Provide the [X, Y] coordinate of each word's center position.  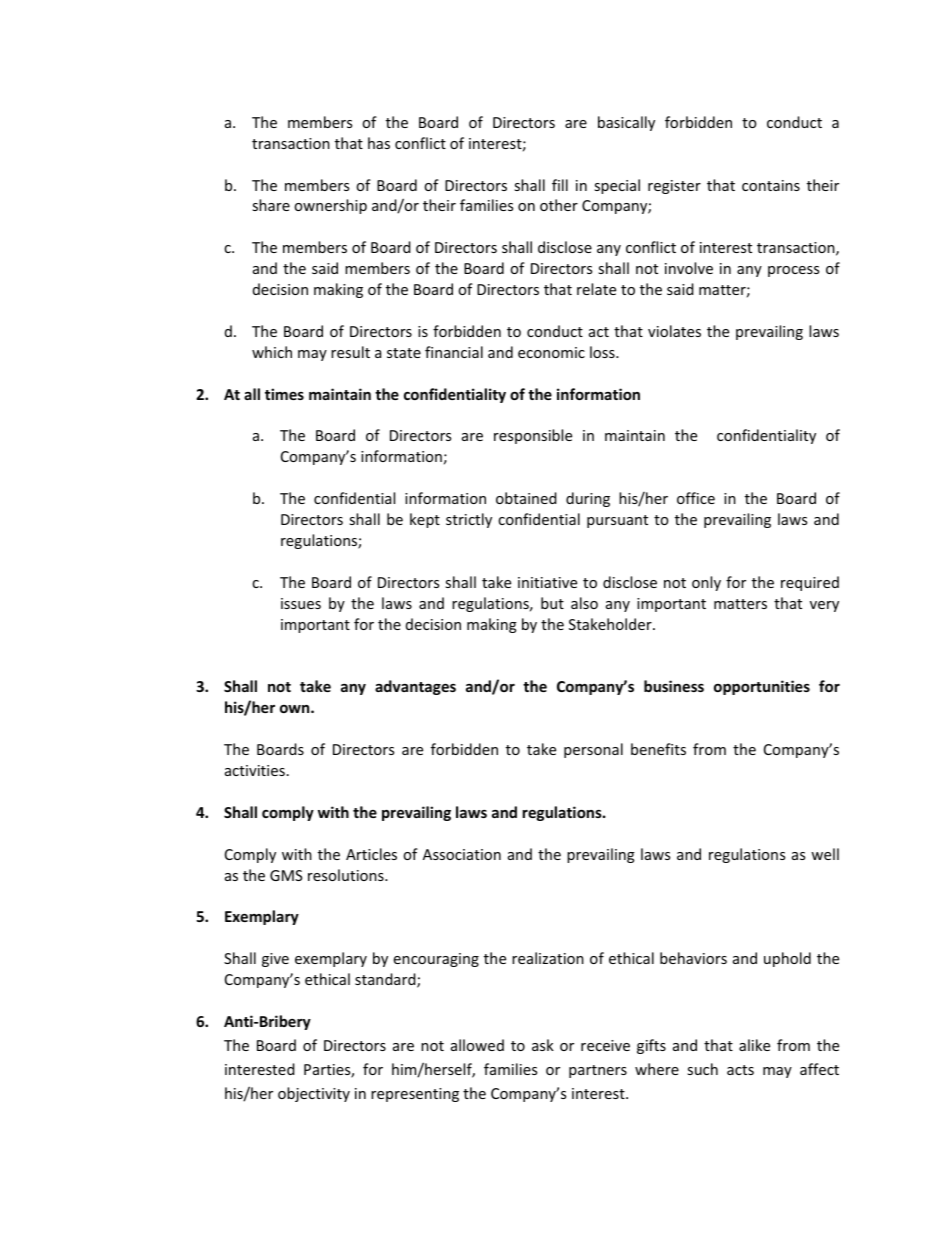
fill [560, 185]
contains [771, 185]
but [552, 603]
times [284, 394]
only [706, 583]
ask [543, 1045]
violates [674, 331]
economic [551, 352]
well [825, 854]
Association [462, 854]
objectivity [314, 1094]
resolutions [347, 875]
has [379, 143]
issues [301, 603]
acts [740, 1070]
